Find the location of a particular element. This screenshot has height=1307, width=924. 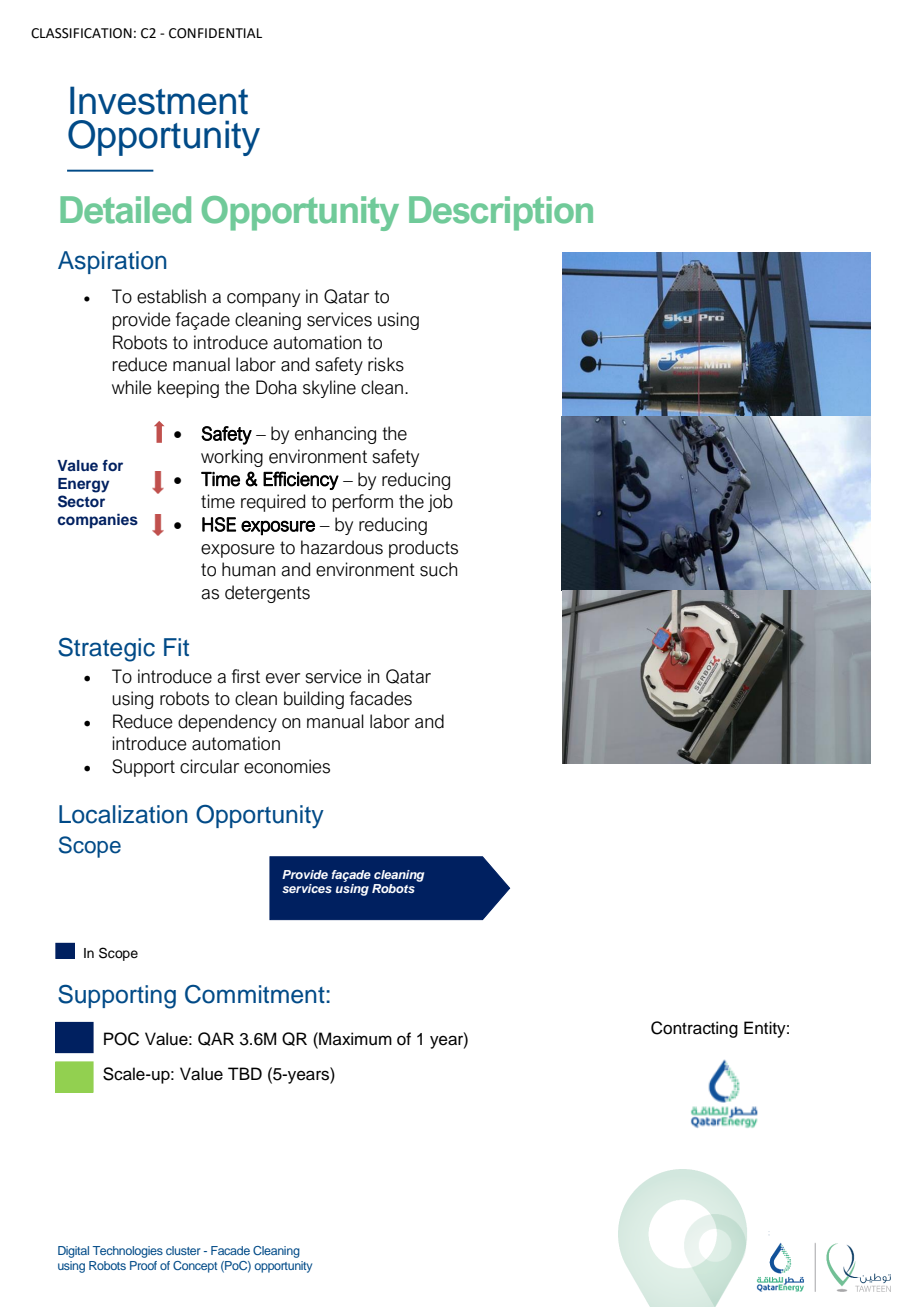

perform is located at coordinates (362, 503).
